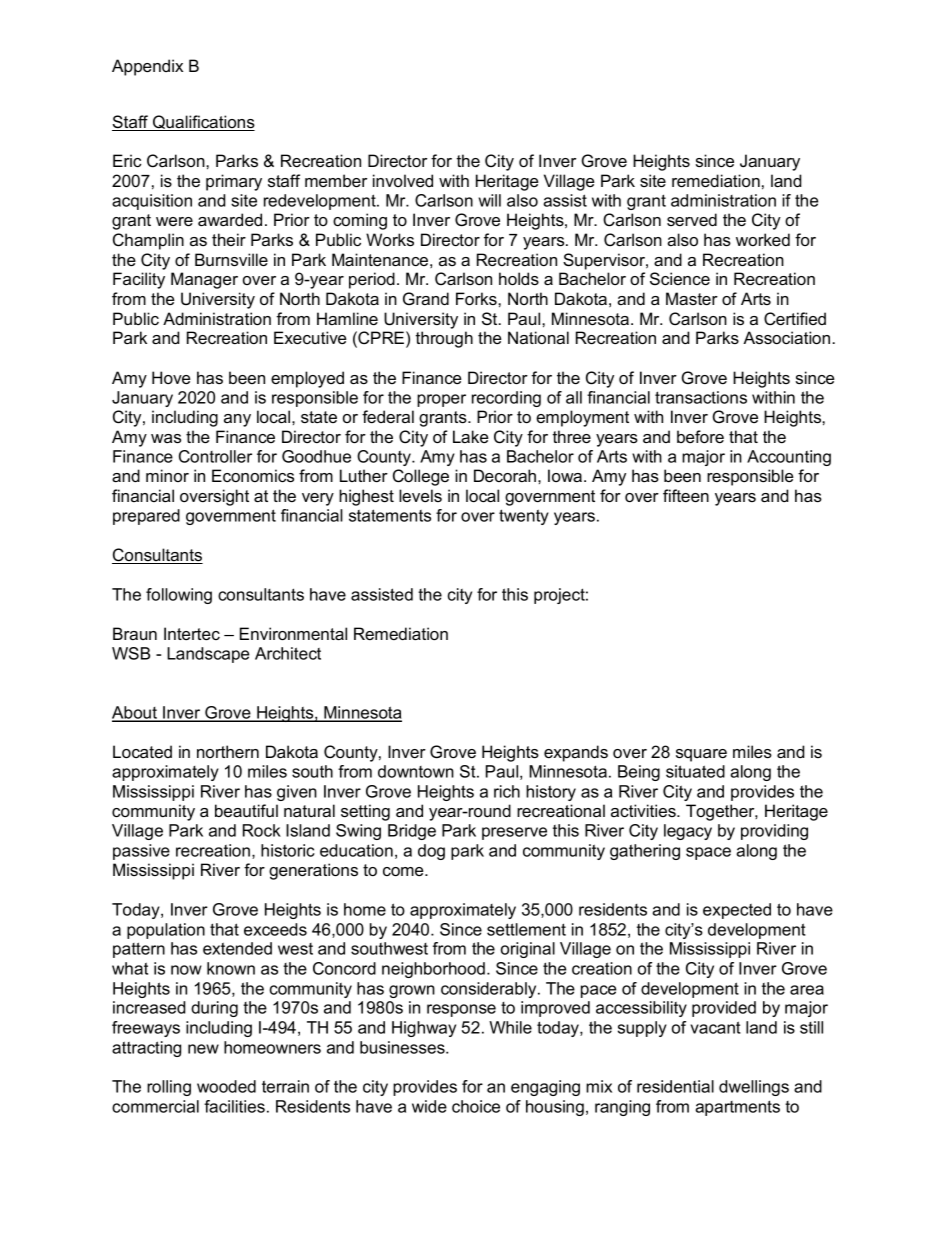 Image resolution: width=952 pixels, height=1233 pixels. I want to click on served, so click(692, 219).
